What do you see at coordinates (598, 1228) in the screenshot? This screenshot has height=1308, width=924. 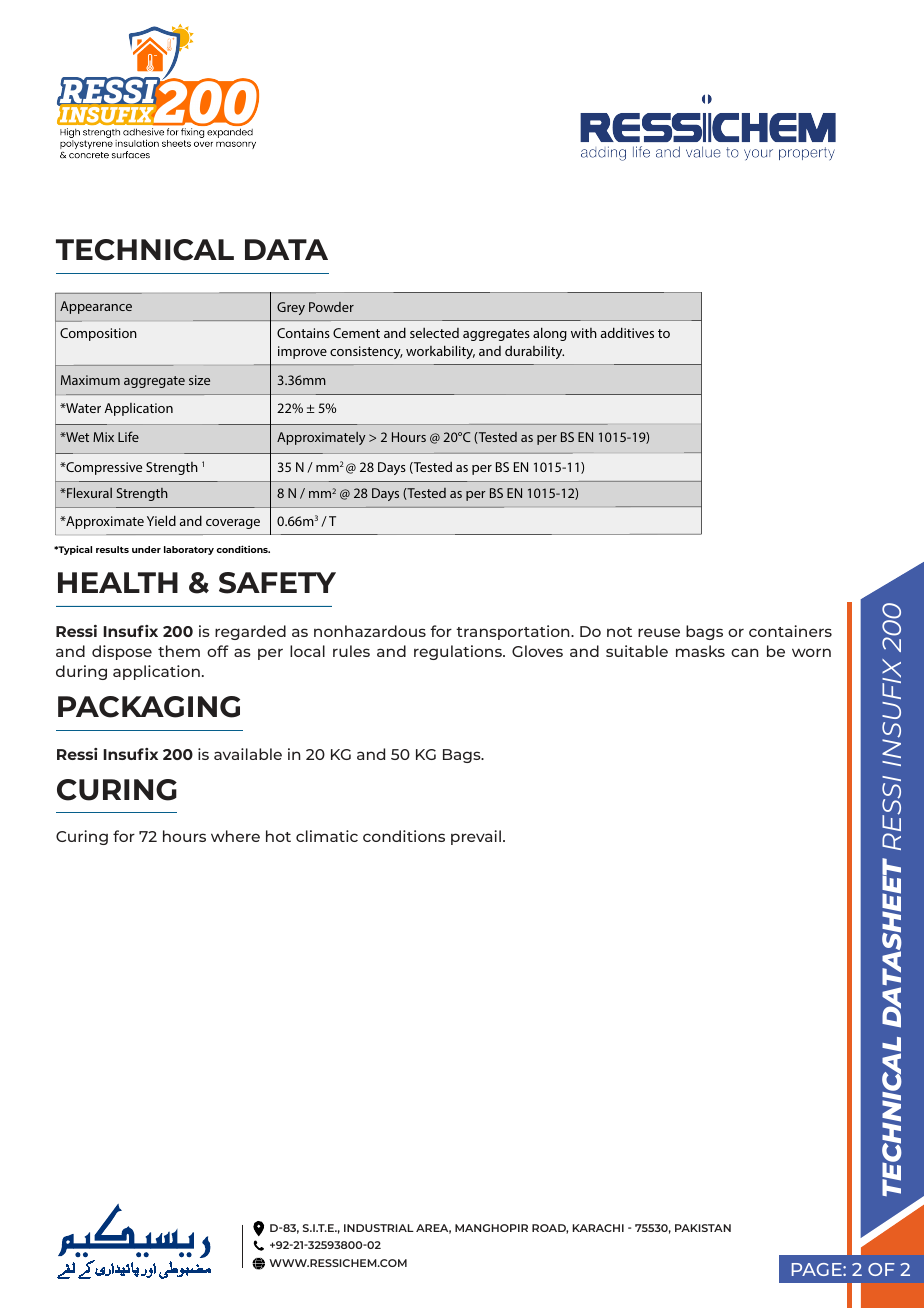 I see `KARACHI` at bounding box center [598, 1228].
